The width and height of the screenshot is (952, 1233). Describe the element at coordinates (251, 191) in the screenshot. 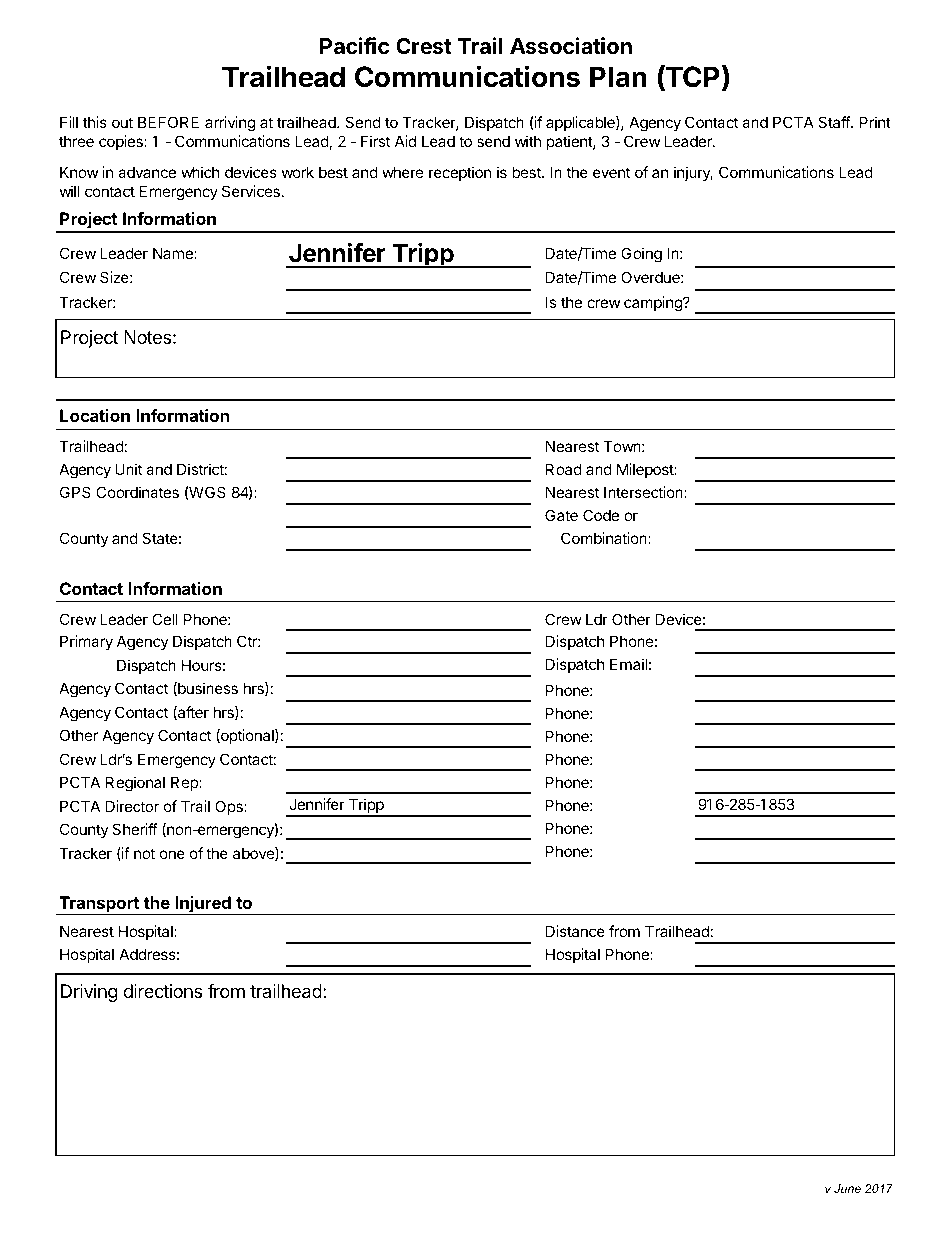

I see `Services` at that location.
